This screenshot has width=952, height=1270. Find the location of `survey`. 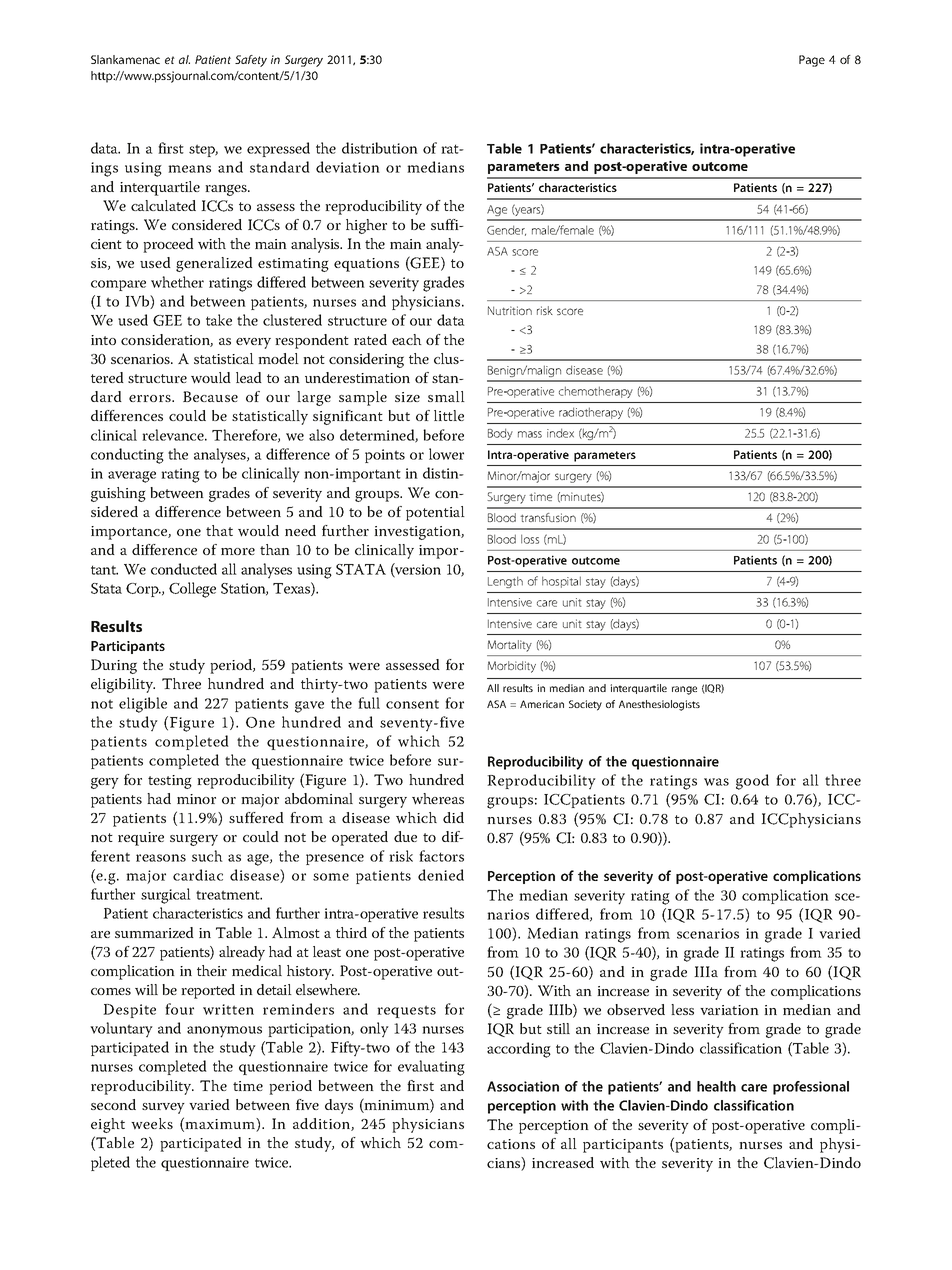

survey is located at coordinates (163, 1108).
